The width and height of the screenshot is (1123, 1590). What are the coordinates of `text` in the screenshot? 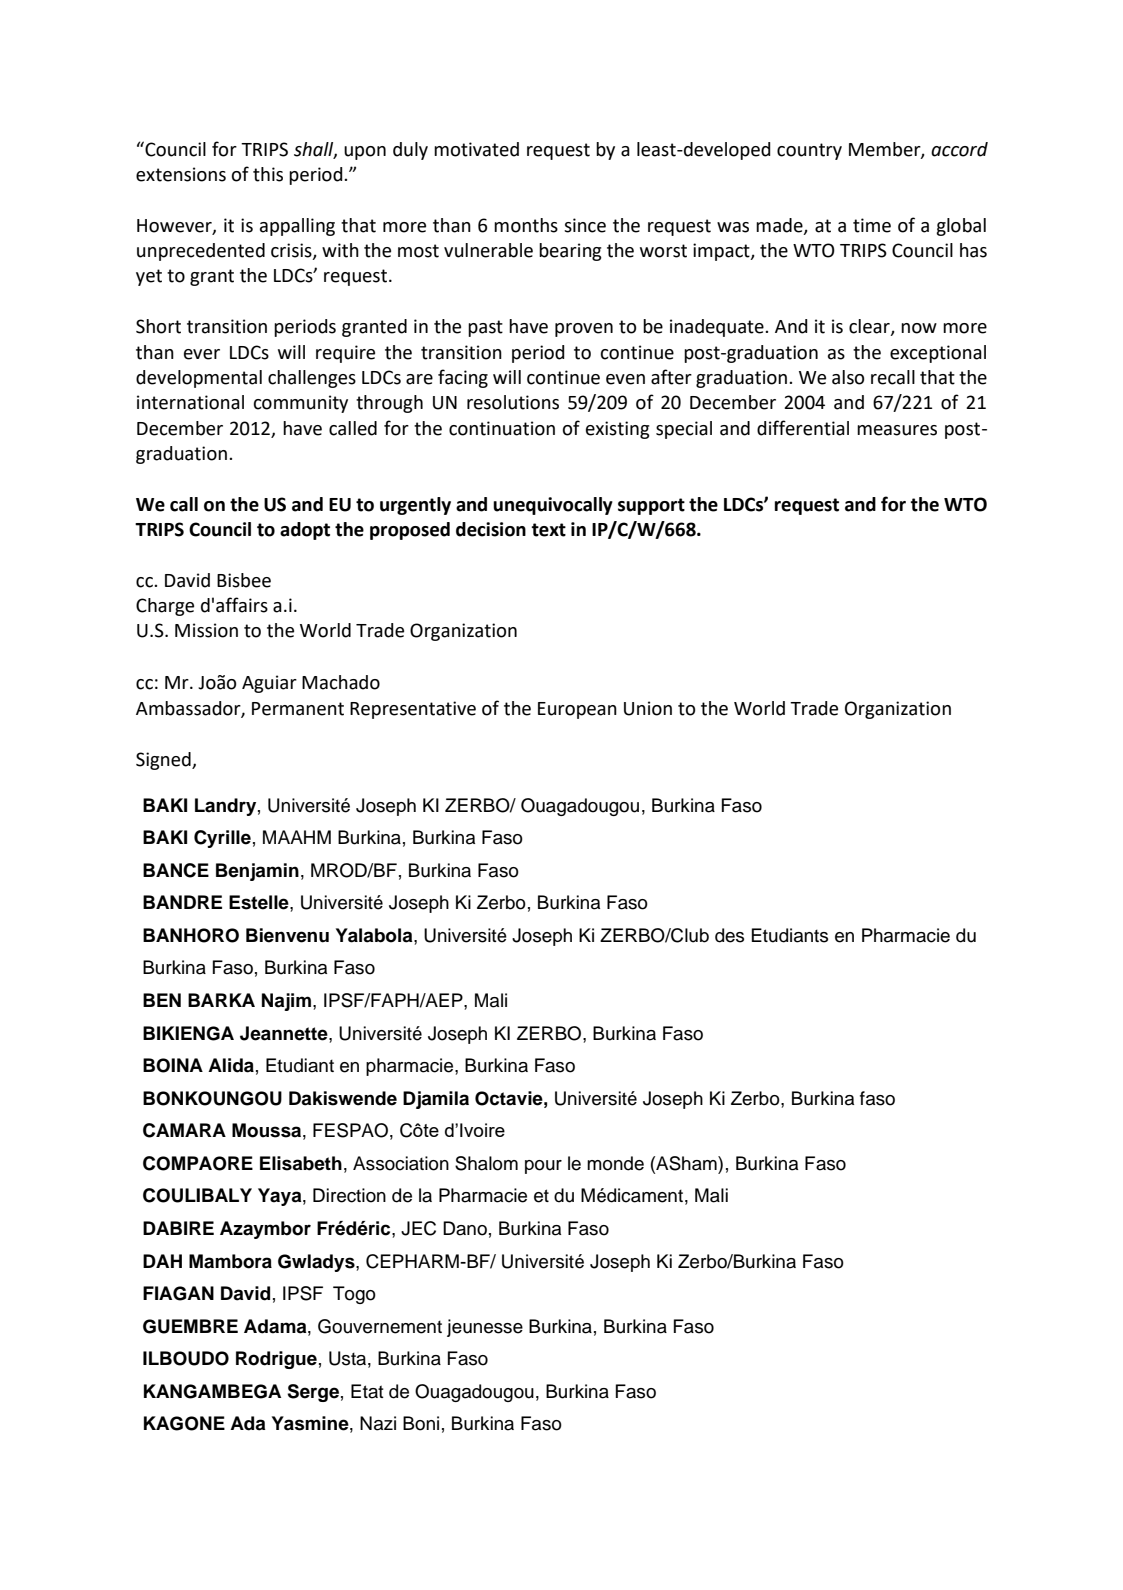 It's located at (548, 530).
